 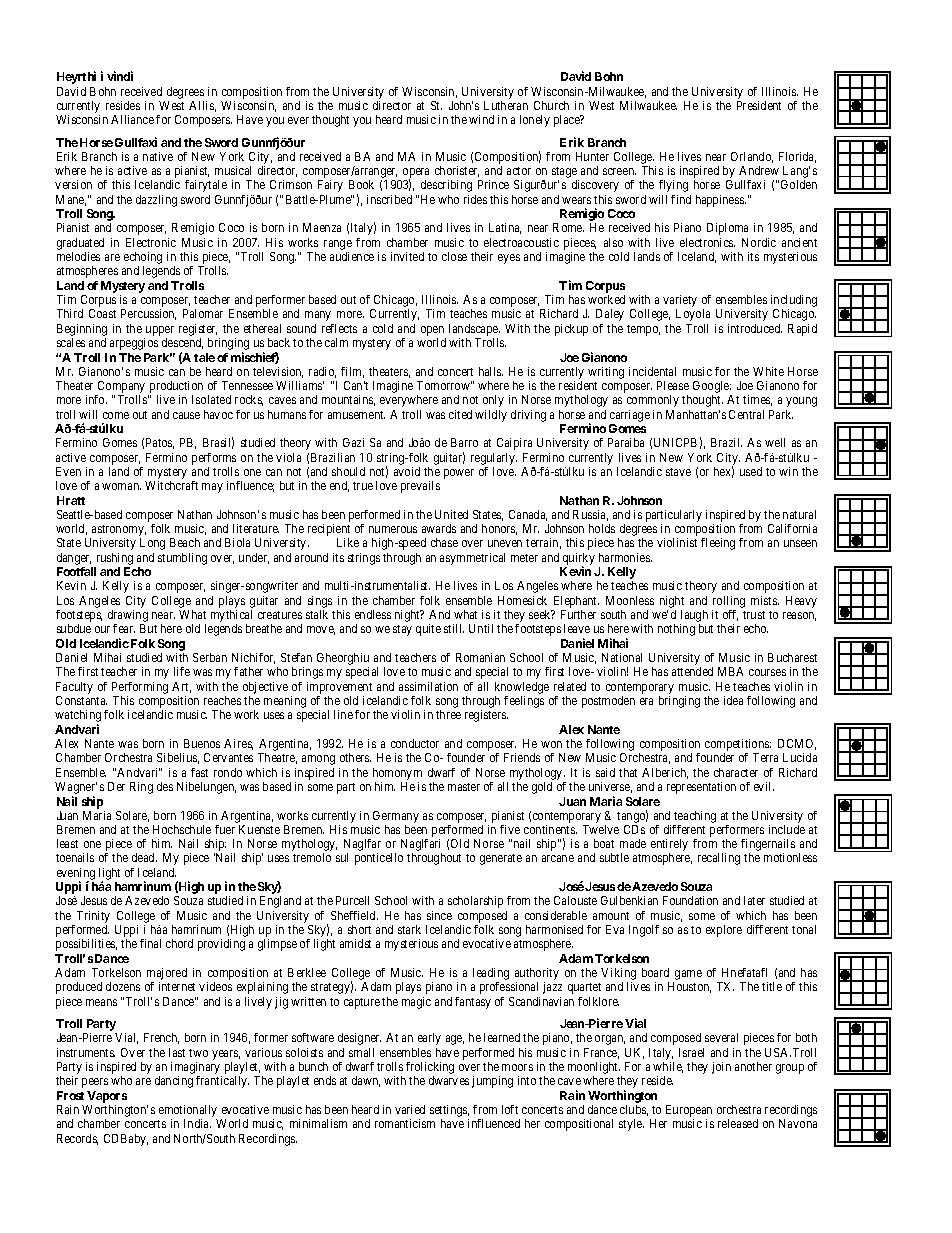 I want to click on Loyola, so click(x=693, y=315).
